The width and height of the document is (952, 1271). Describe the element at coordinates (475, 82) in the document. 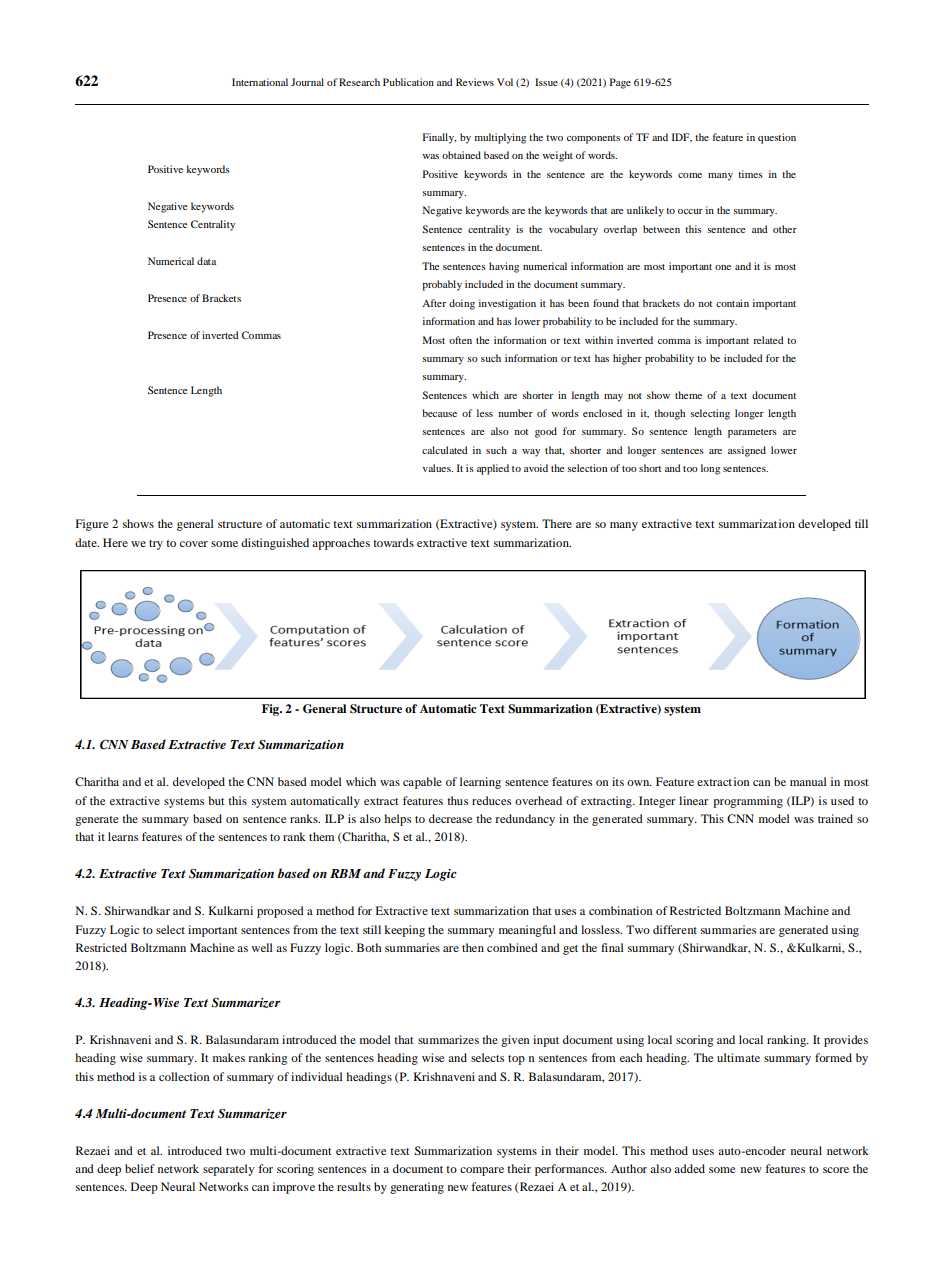

I see `Reviews` at that location.
